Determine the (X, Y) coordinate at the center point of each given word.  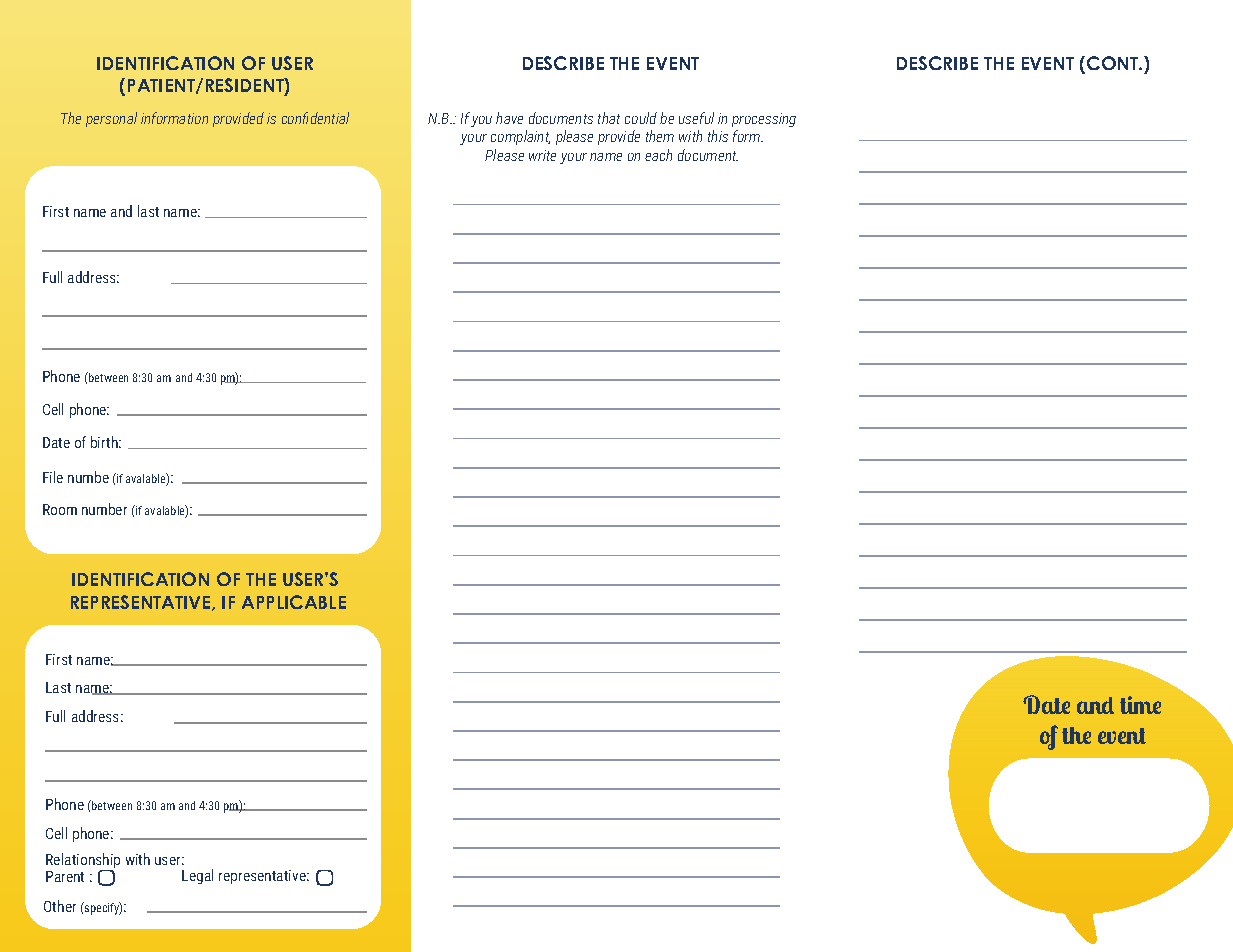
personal (111, 119)
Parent (65, 876)
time (1140, 705)
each (658, 155)
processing (764, 120)
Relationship (83, 862)
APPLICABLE (294, 602)
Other (60, 906)
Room (60, 509)
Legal (197, 876)
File (53, 477)
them (660, 136)
